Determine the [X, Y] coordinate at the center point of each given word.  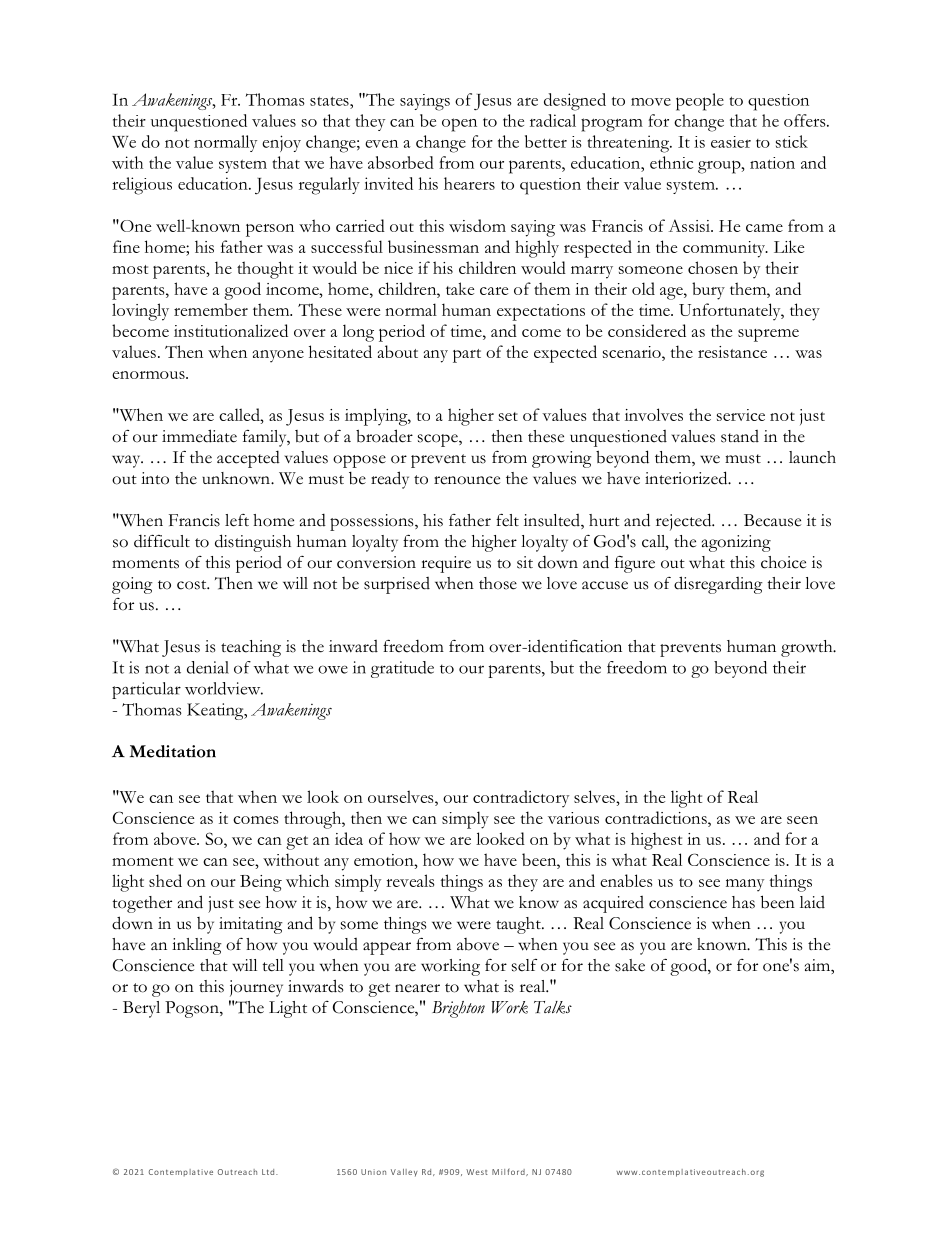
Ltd [269, 1172]
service [741, 415]
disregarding [718, 585]
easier [731, 142]
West [477, 1172]
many [745, 885]
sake [630, 965]
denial [208, 667]
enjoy [281, 143]
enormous [149, 375]
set [508, 416]
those [498, 583]
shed [165, 880]
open [459, 125]
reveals [410, 880]
